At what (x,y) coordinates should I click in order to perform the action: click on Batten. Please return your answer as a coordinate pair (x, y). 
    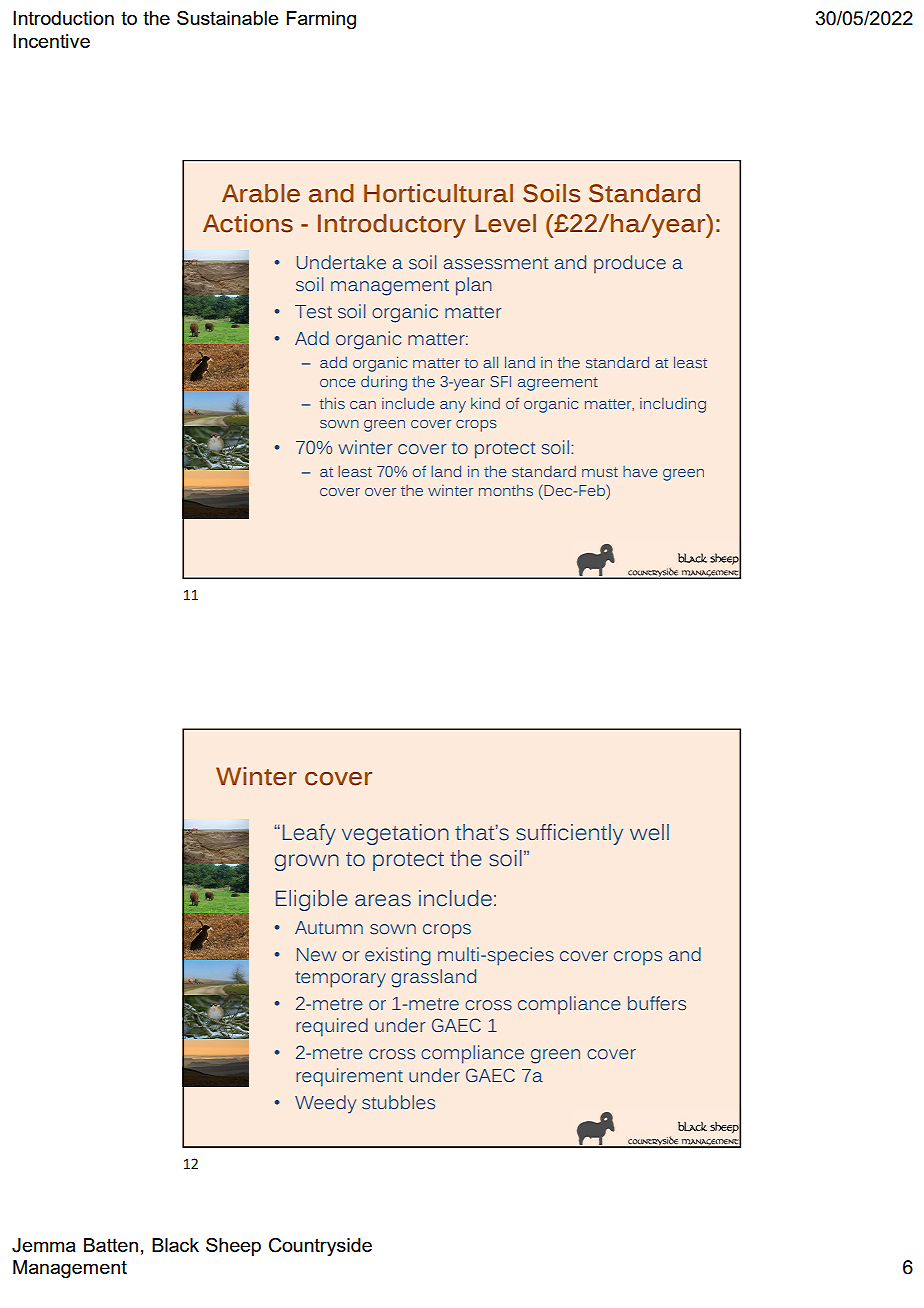
    Looking at the image, I should click on (111, 1245).
